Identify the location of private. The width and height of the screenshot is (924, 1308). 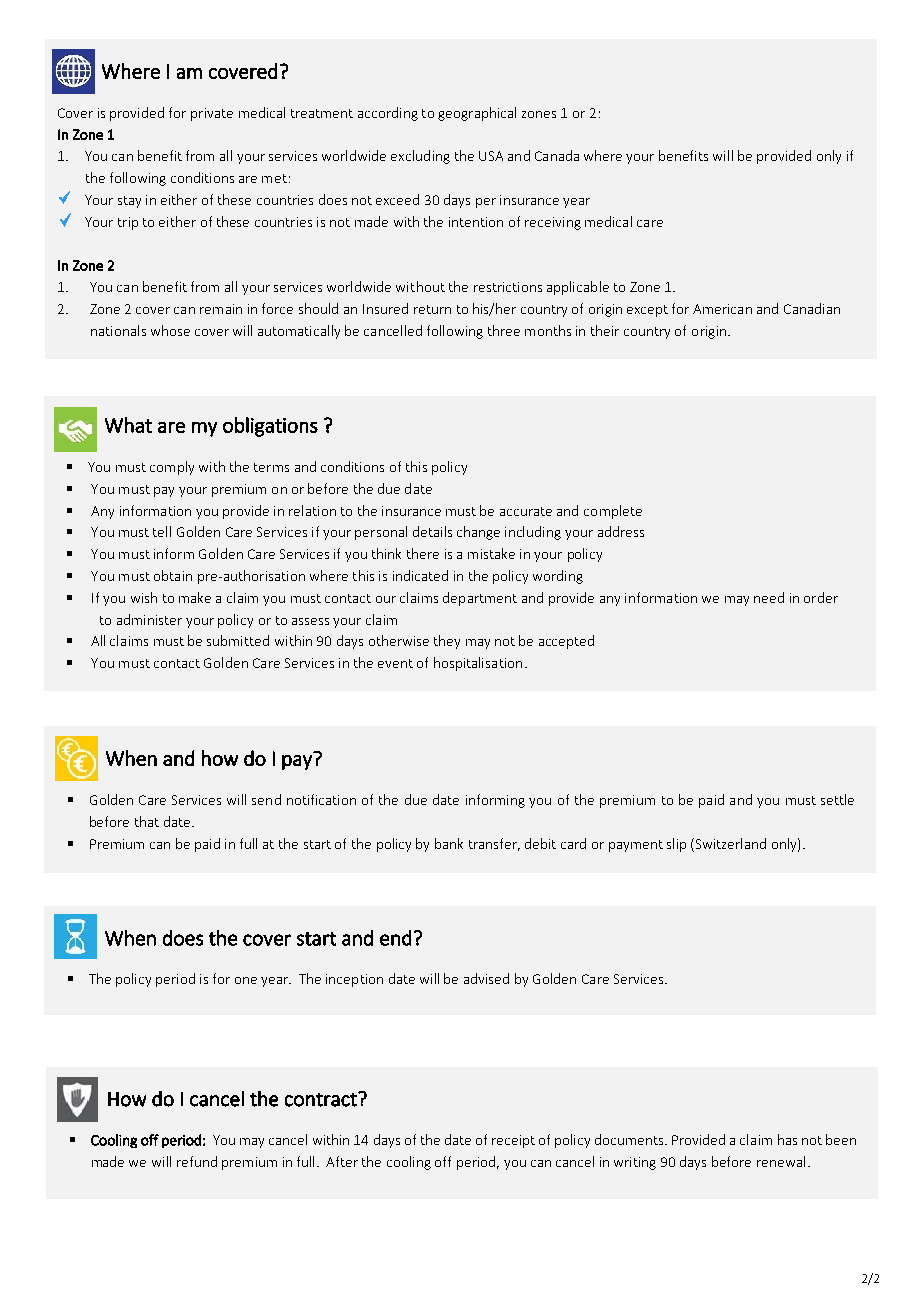
(212, 114).
